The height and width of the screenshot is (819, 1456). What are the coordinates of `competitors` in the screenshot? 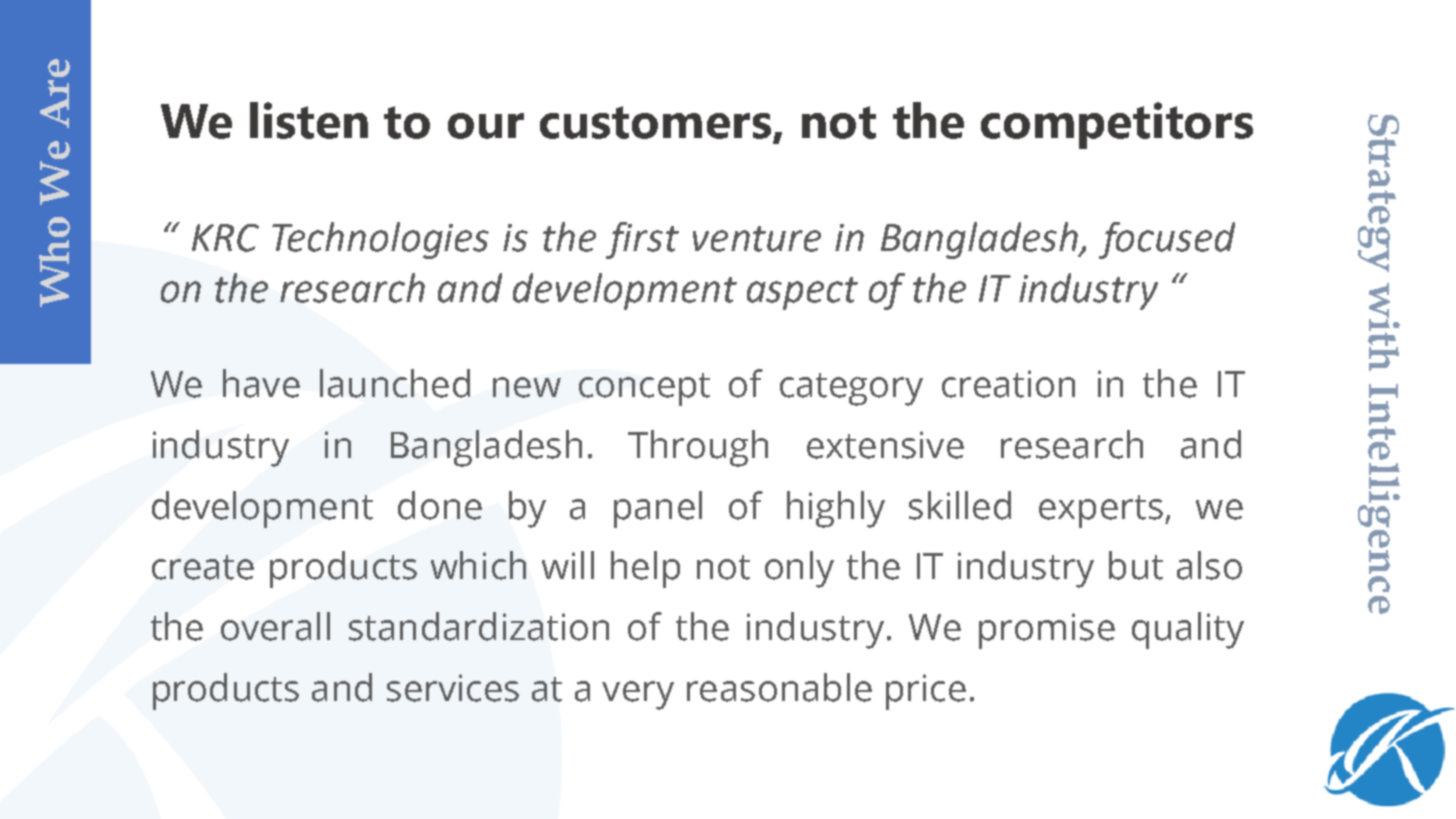 It's located at (1117, 125).
